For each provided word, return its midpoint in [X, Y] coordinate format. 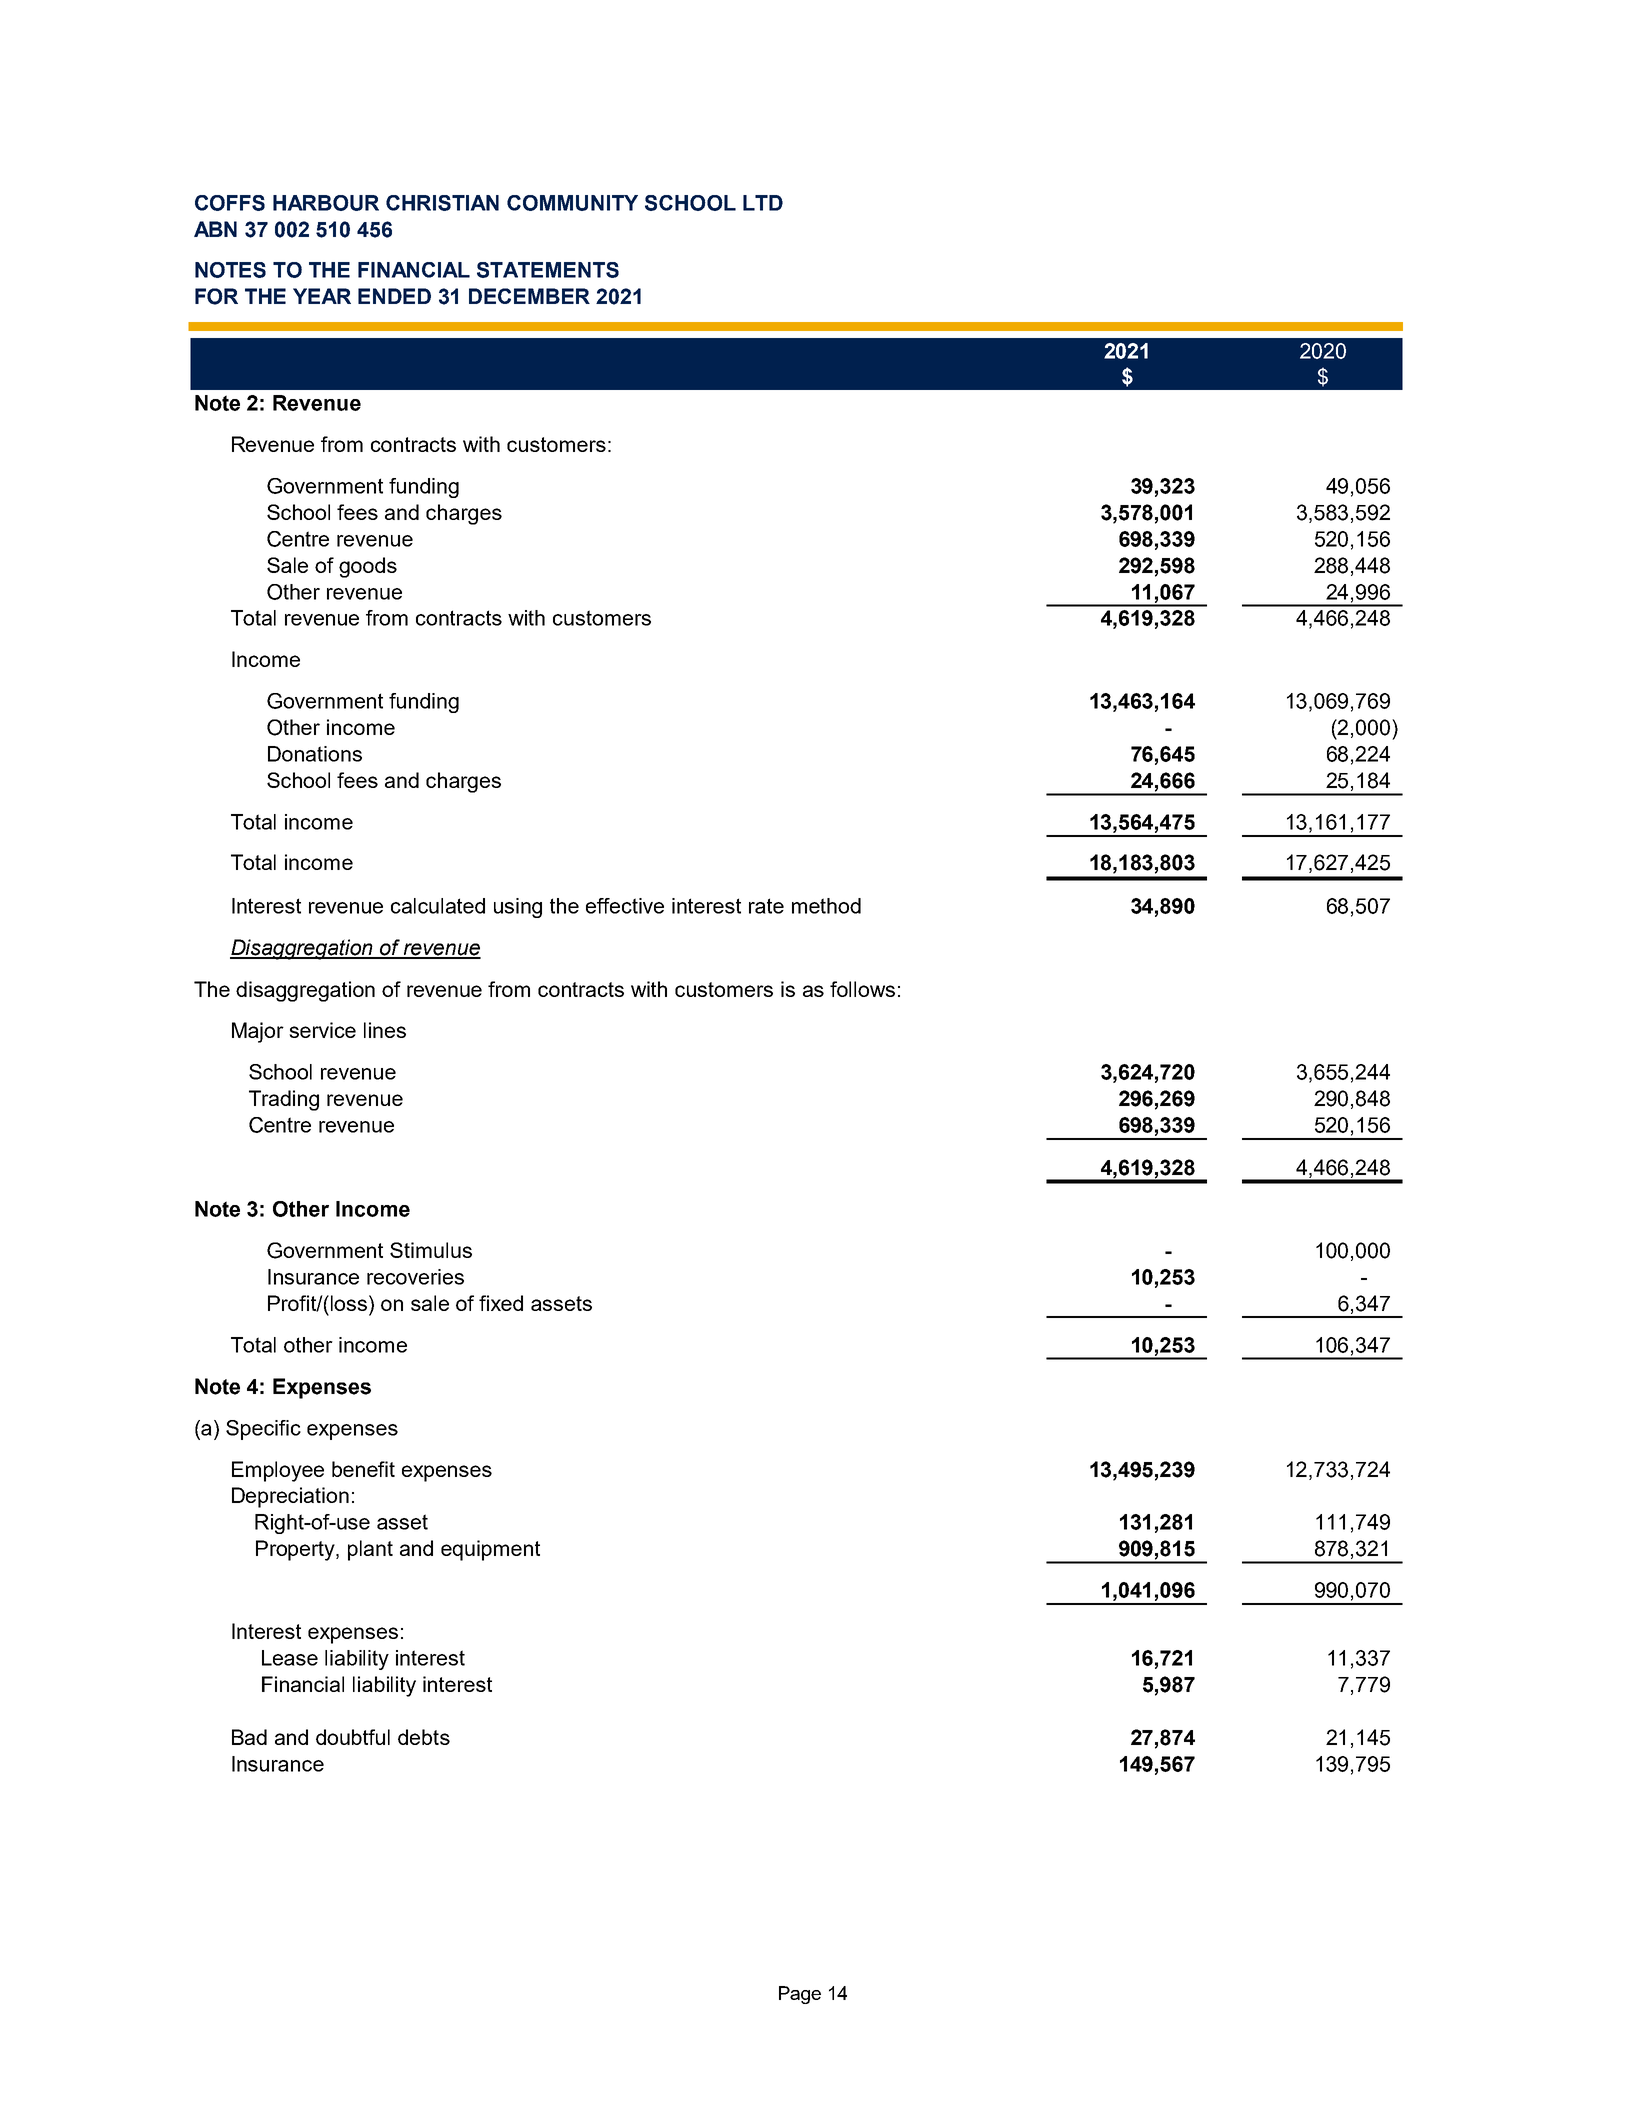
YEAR [322, 296]
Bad [249, 1737]
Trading [284, 1100]
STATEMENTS [548, 270]
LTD [763, 203]
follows [862, 989]
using [518, 908]
